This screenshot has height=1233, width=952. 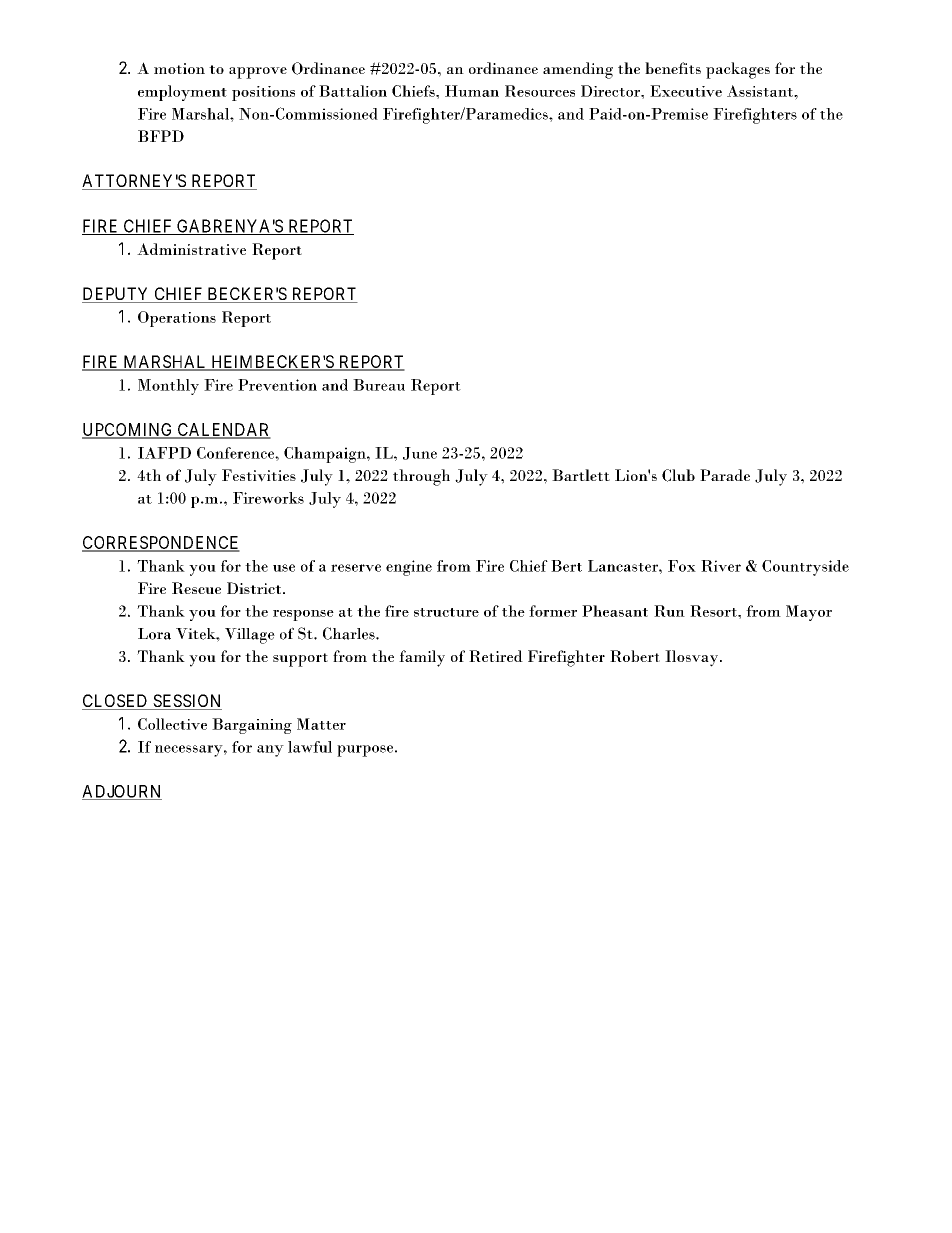 I want to click on Bureau, so click(x=379, y=385).
